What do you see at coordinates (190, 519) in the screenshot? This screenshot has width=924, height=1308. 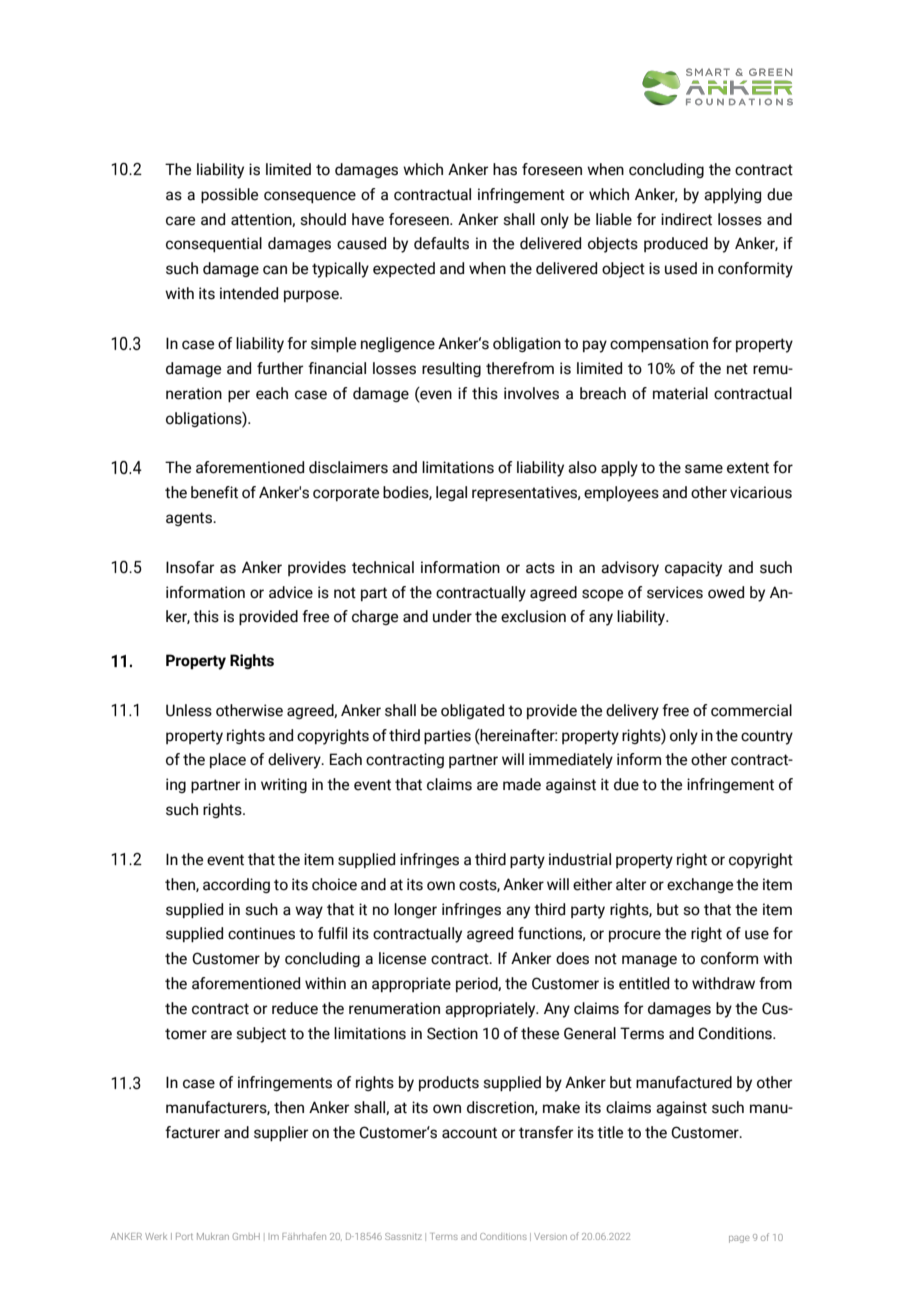 I see `agents` at bounding box center [190, 519].
